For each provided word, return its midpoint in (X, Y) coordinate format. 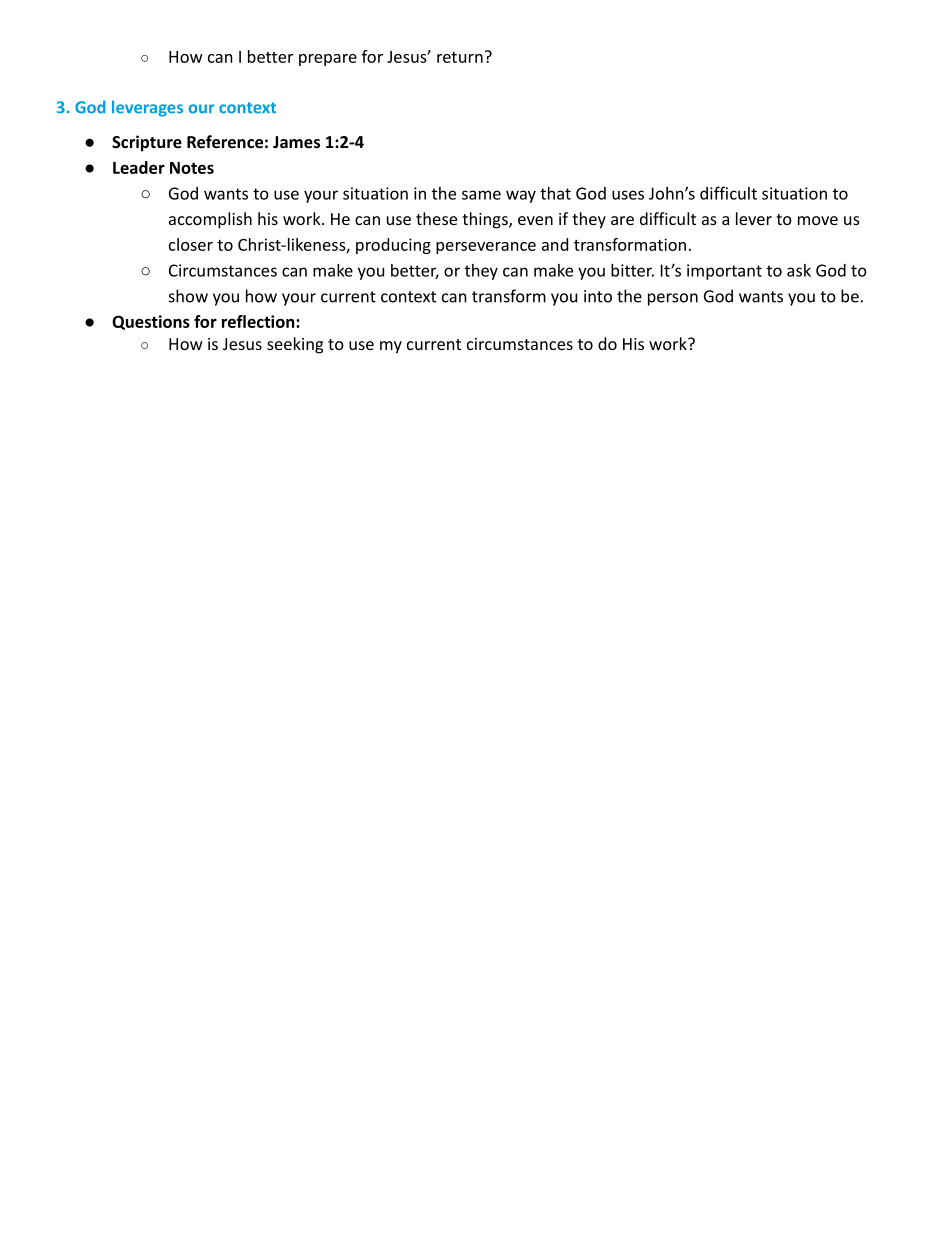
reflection (259, 321)
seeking (295, 345)
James (296, 142)
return (460, 57)
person (673, 299)
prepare (328, 60)
